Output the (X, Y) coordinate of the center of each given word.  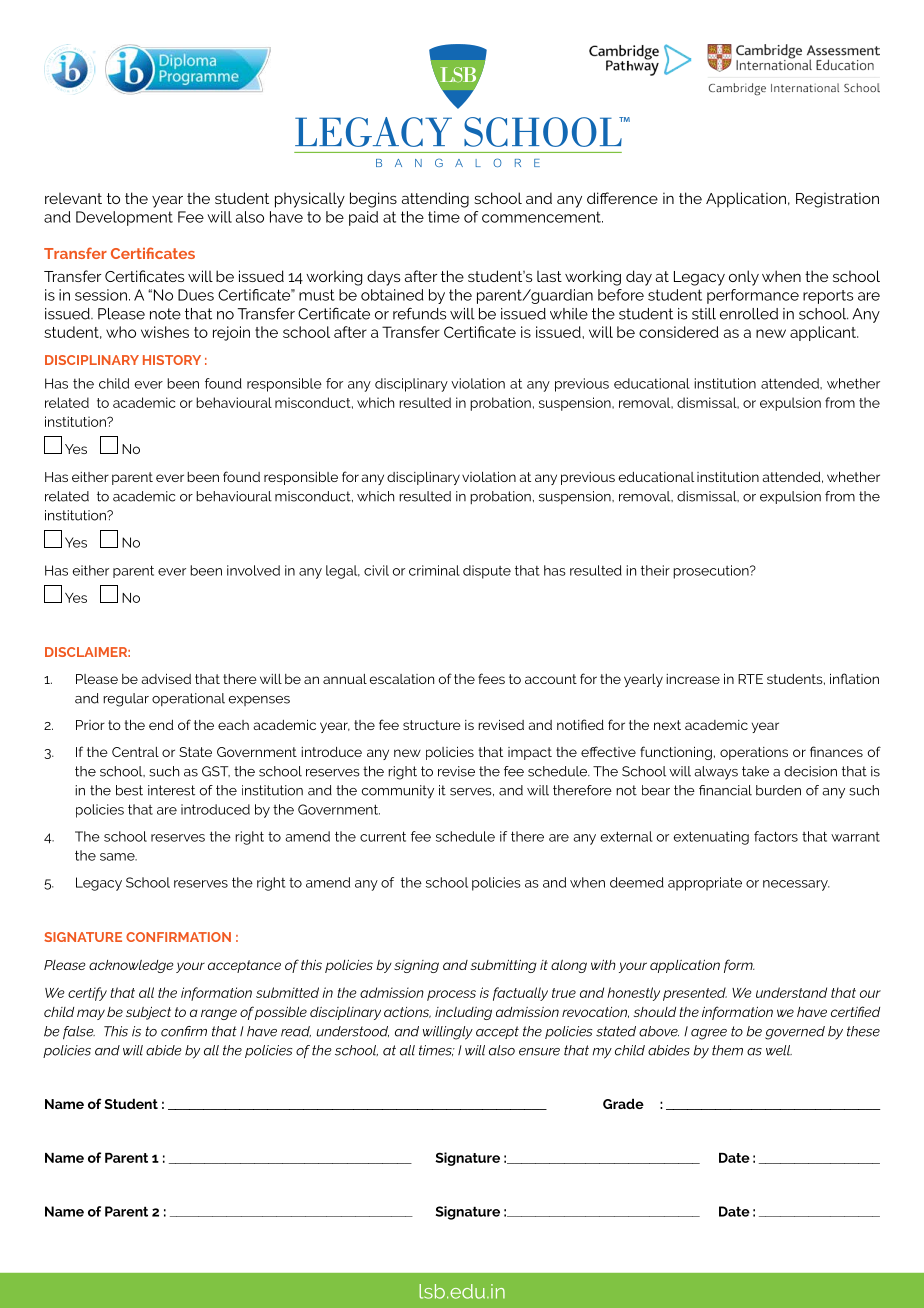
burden (778, 790)
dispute (487, 572)
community (398, 792)
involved (253, 570)
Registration (837, 200)
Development (124, 218)
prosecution (712, 572)
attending (435, 200)
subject (148, 1013)
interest (171, 790)
